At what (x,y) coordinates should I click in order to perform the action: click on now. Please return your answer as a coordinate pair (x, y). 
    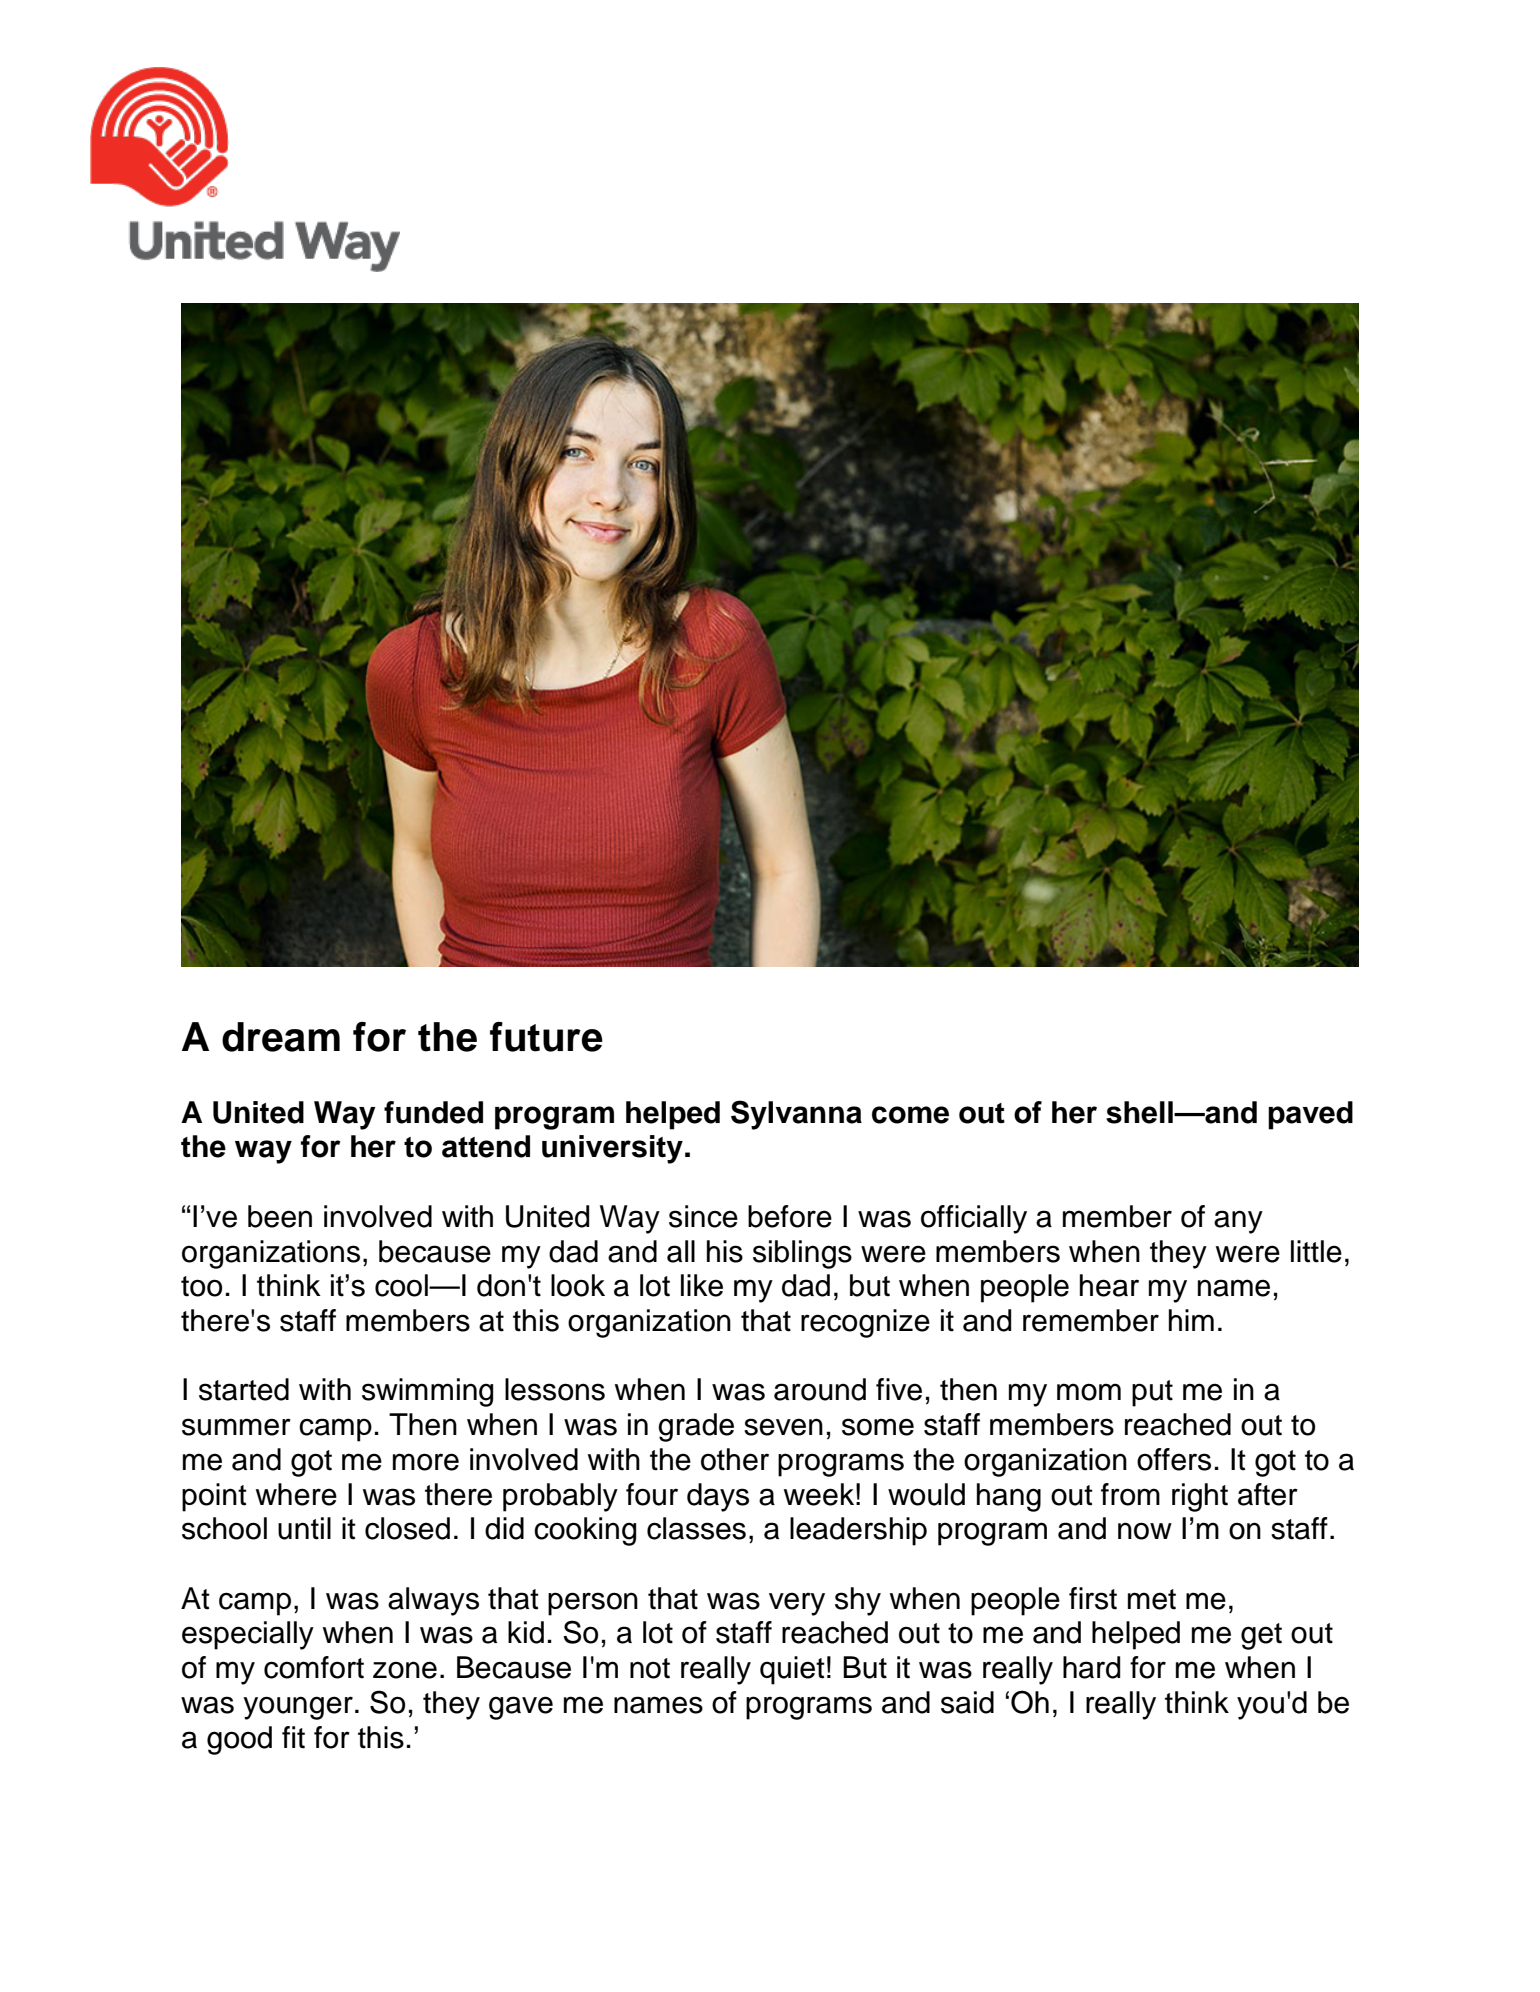
    Looking at the image, I should click on (1145, 1531).
